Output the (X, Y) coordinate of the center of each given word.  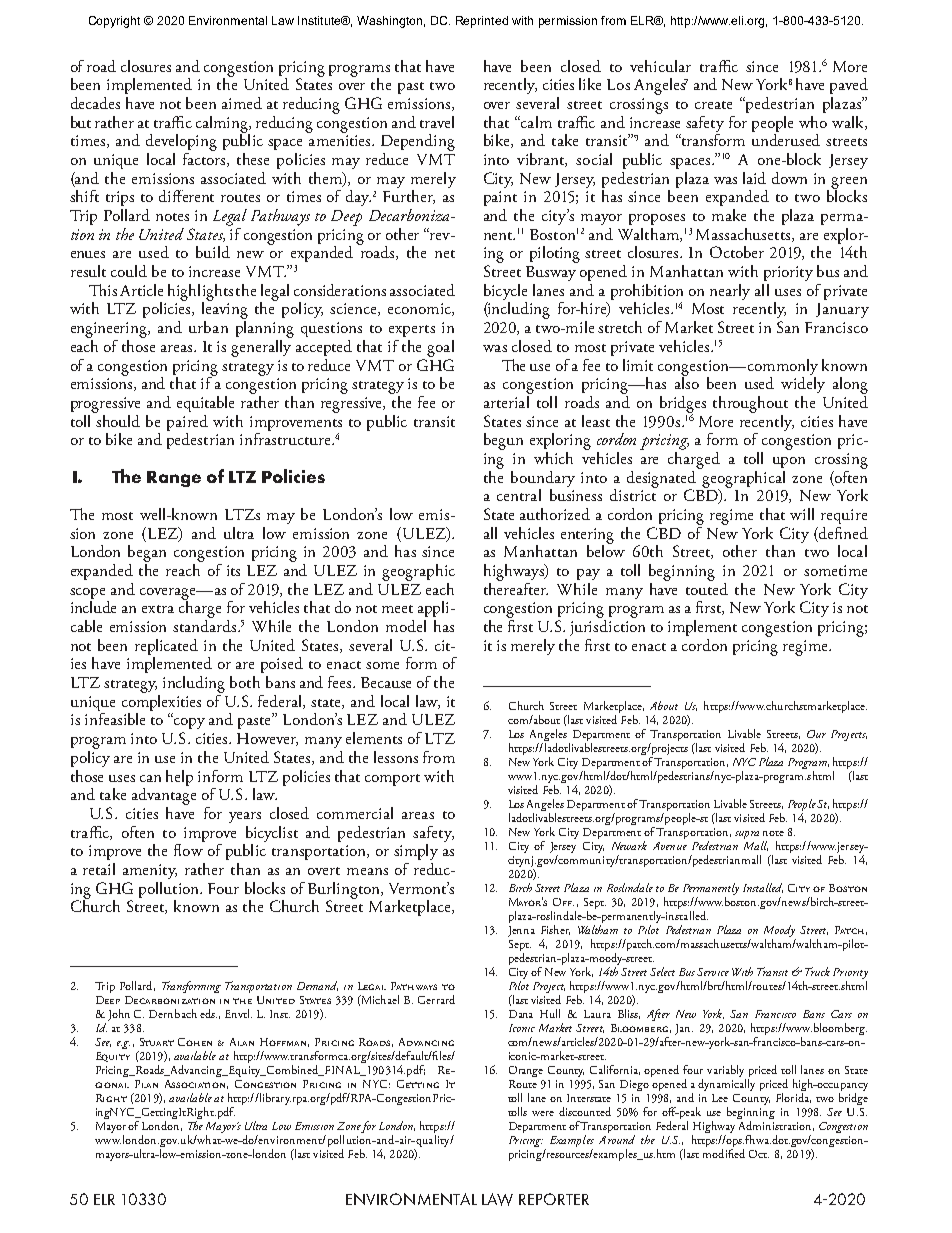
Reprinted (482, 22)
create (713, 105)
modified (724, 1153)
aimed (242, 103)
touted (707, 587)
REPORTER (554, 1199)
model (406, 626)
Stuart (157, 1042)
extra (158, 609)
